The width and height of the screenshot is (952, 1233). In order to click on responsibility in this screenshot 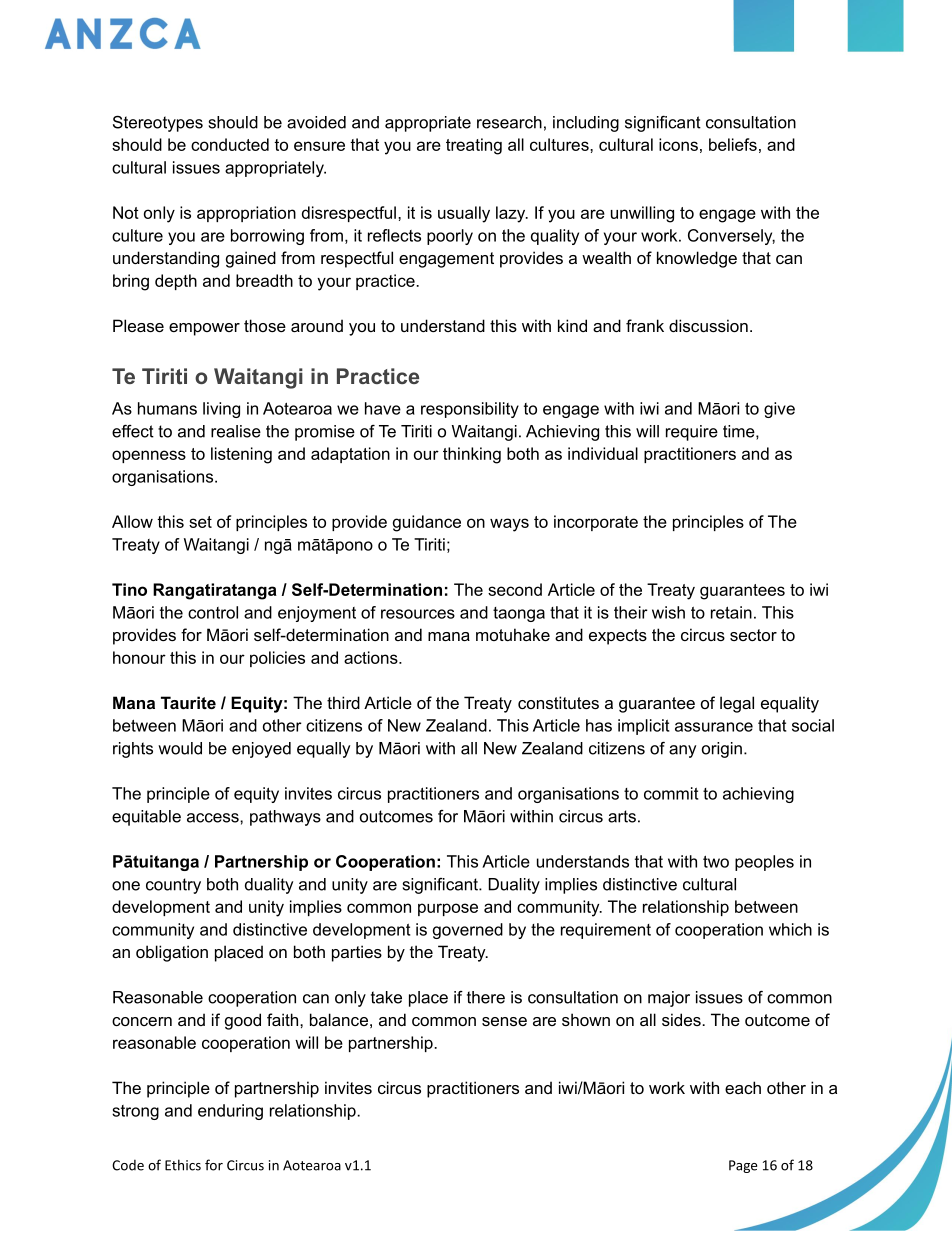, I will do `click(470, 410)`.
